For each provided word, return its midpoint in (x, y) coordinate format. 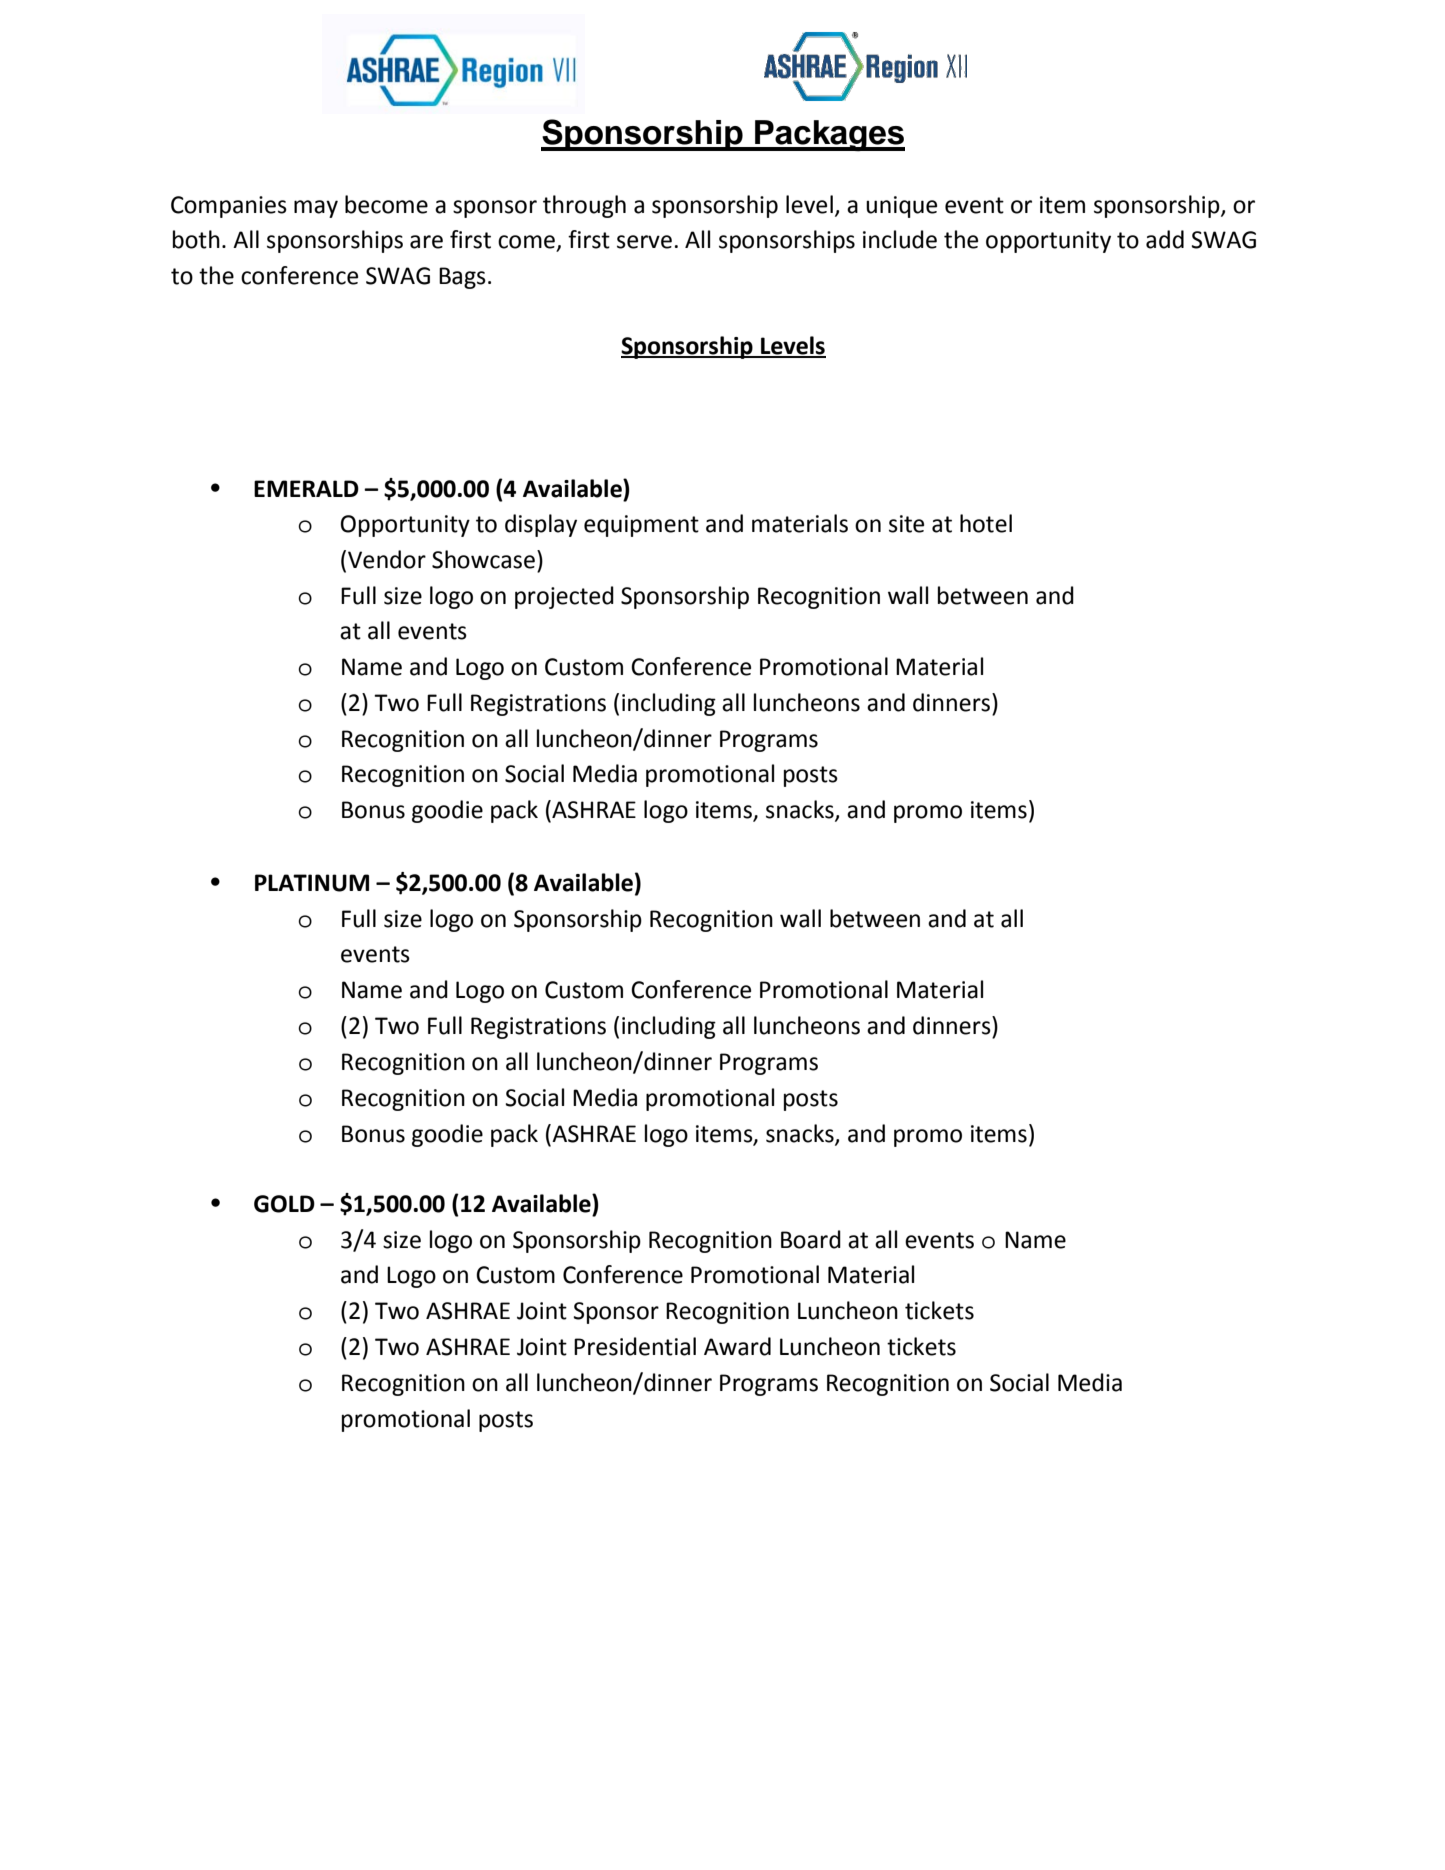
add (1165, 239)
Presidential (635, 1346)
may (316, 209)
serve (644, 242)
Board (811, 1239)
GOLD (284, 1204)
